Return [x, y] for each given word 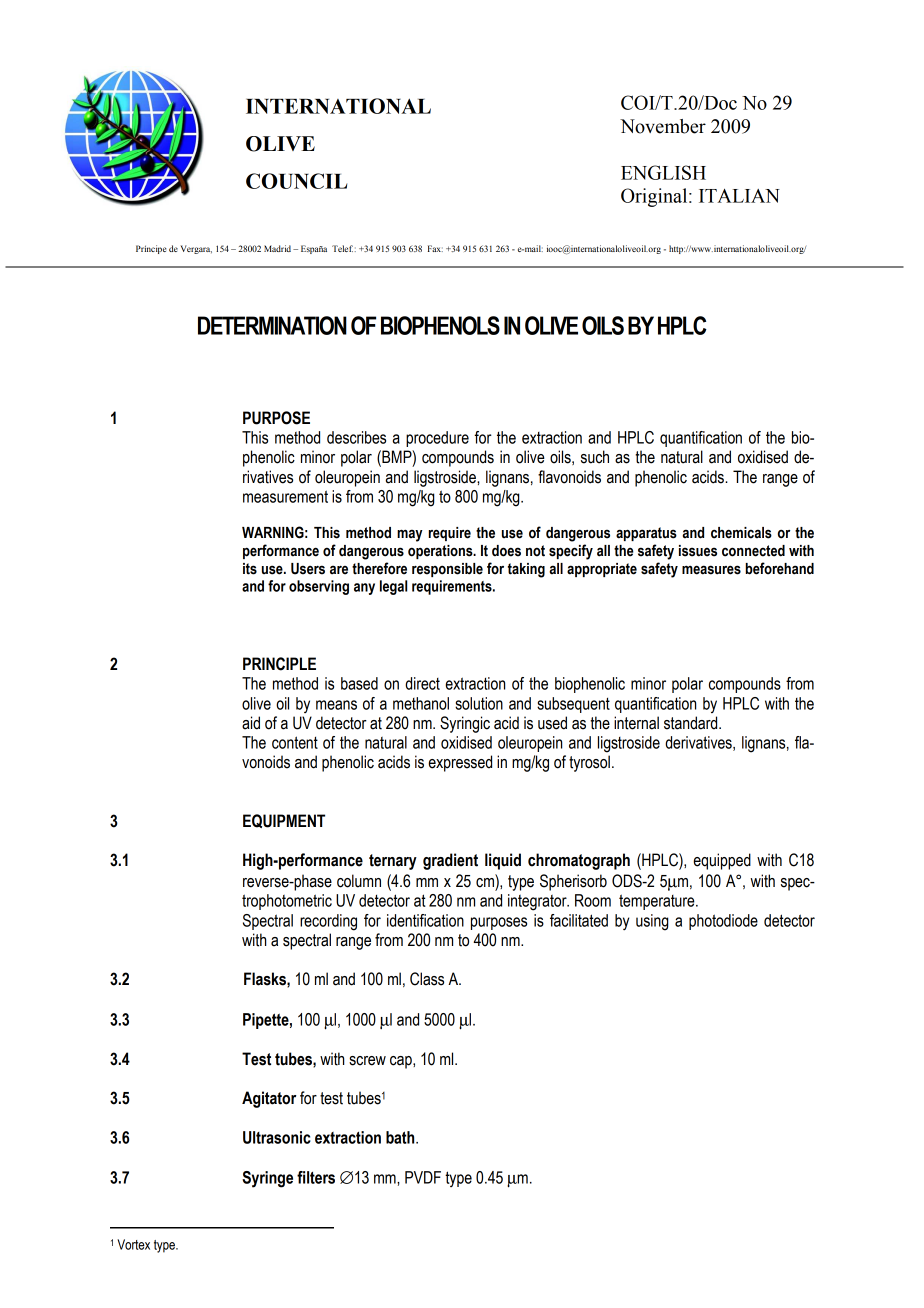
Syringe [267, 1179]
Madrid [279, 248]
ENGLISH [663, 172]
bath [401, 1137]
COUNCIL [296, 181]
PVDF [423, 1177]
